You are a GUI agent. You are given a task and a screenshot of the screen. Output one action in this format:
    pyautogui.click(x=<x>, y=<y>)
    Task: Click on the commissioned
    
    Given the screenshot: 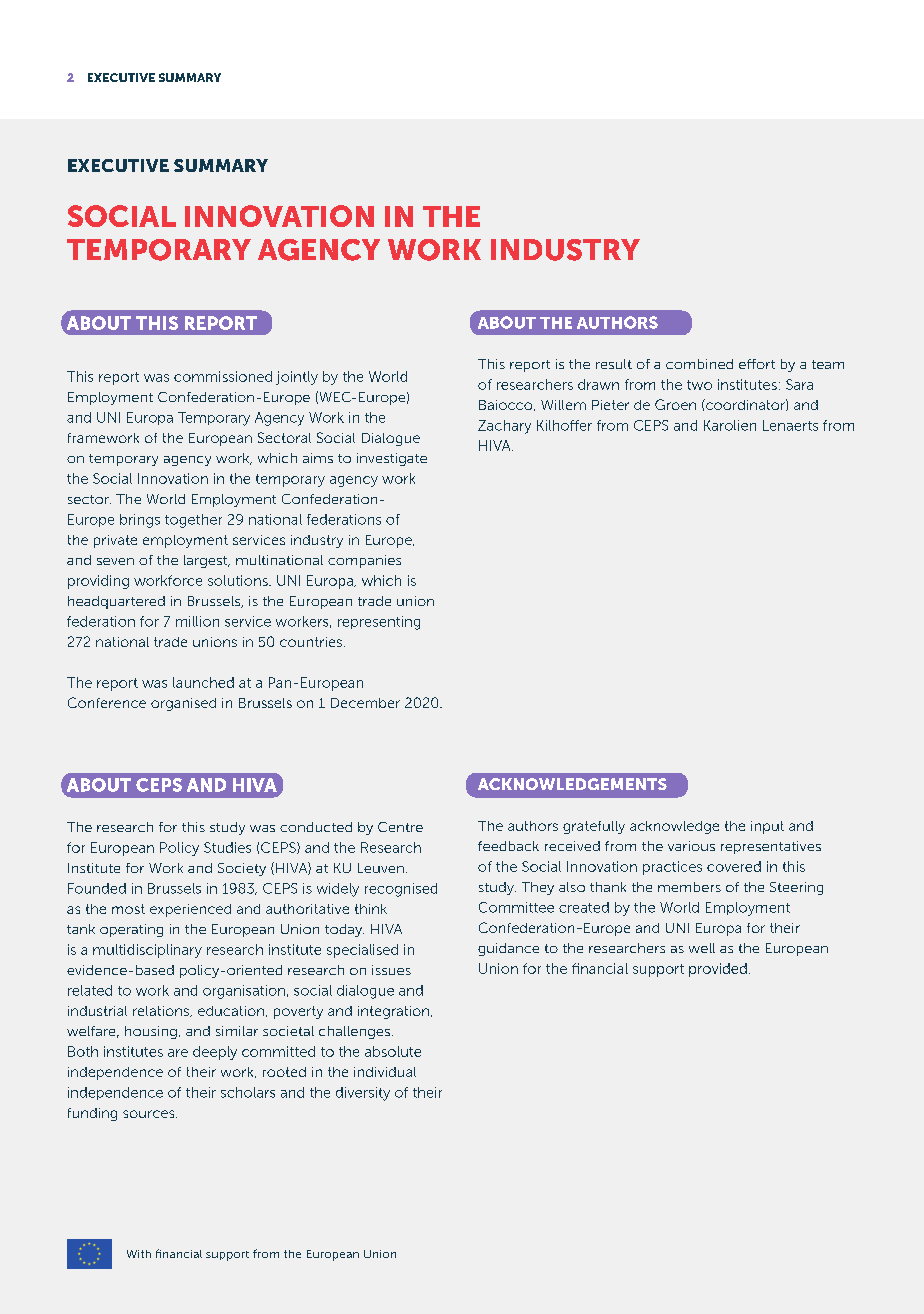 What is the action you would take?
    pyautogui.click(x=223, y=376)
